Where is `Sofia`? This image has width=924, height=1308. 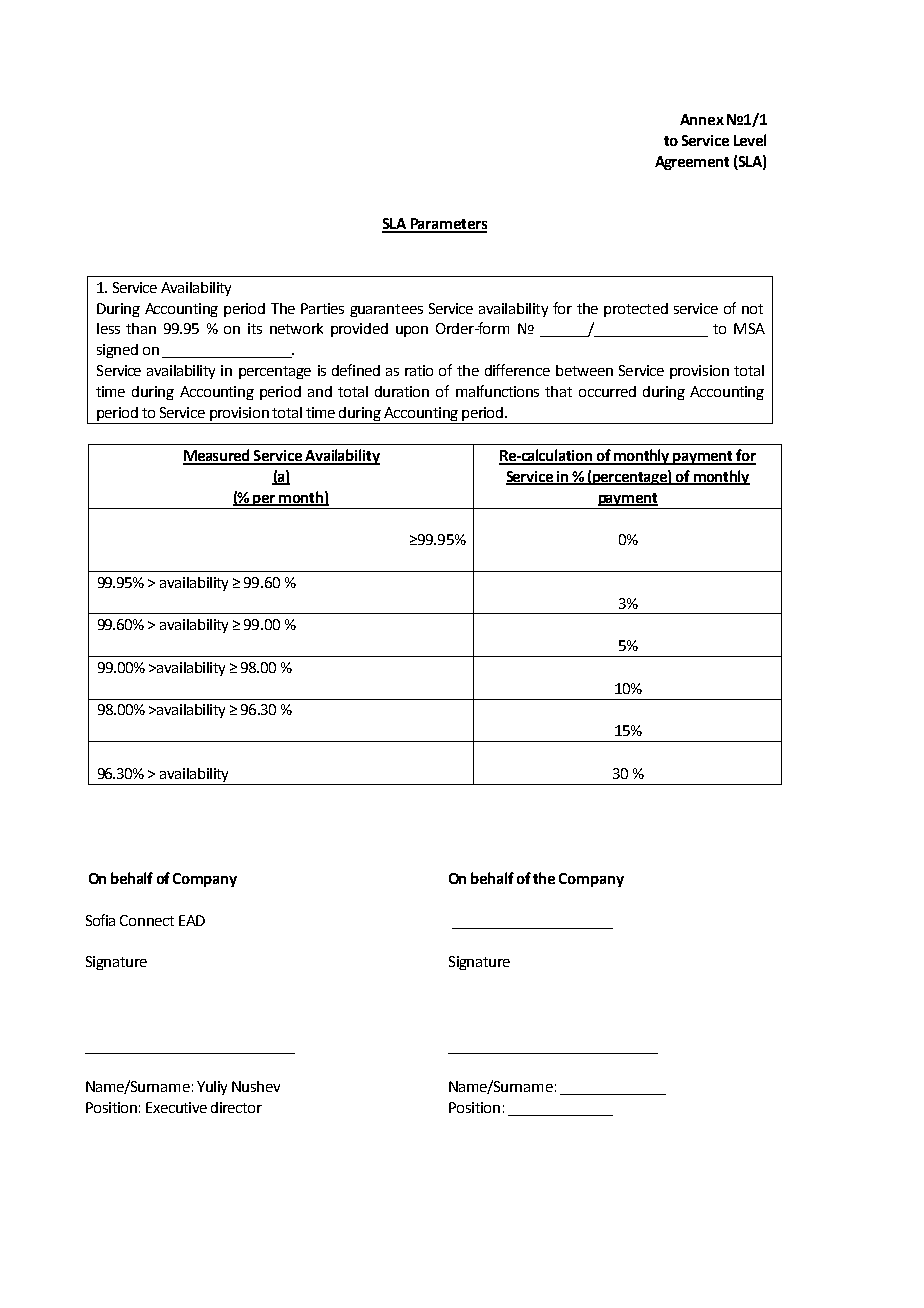 Sofia is located at coordinates (100, 920).
